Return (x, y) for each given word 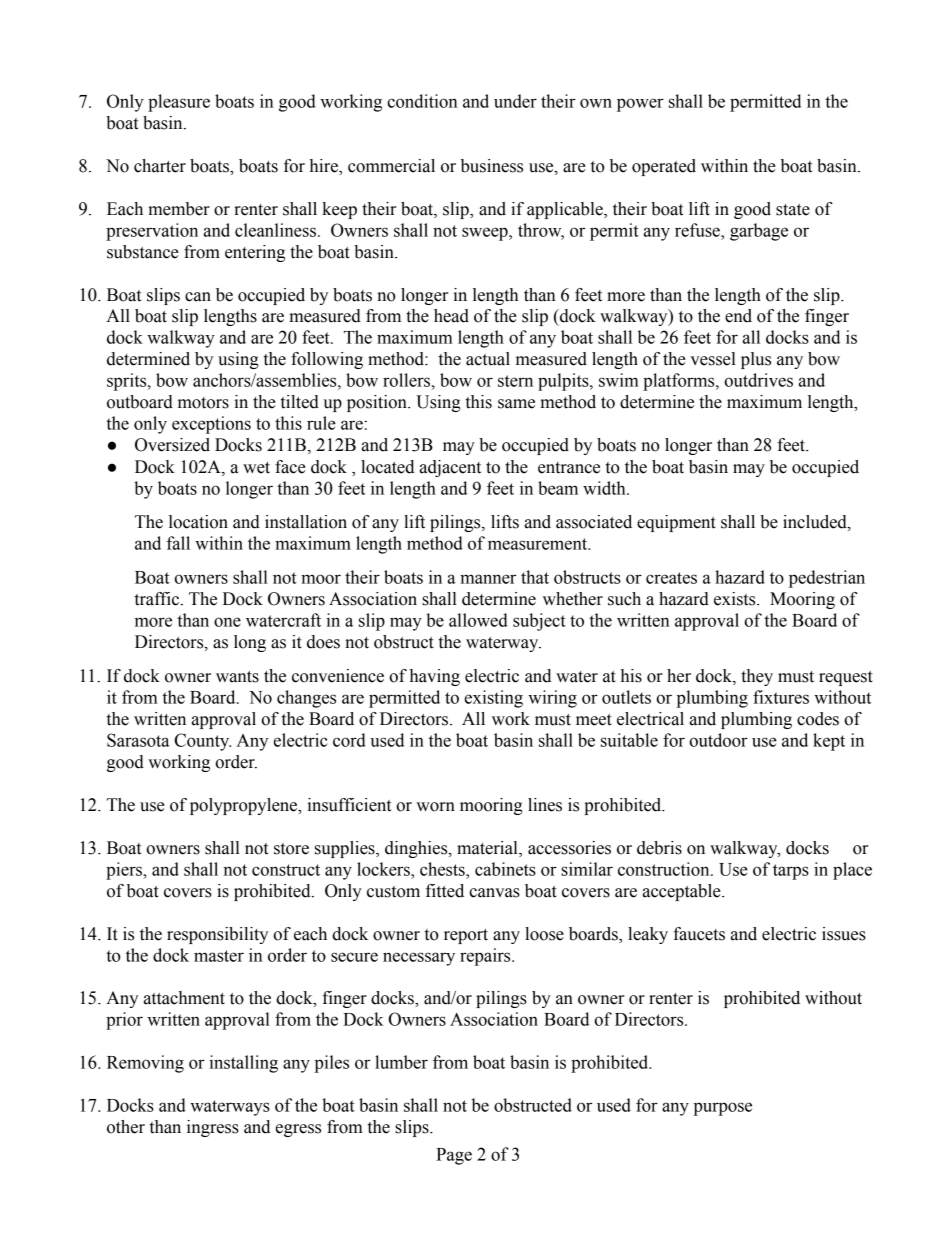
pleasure (179, 103)
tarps (791, 872)
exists (736, 599)
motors (203, 403)
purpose (723, 1109)
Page (454, 1156)
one (227, 622)
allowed (478, 620)
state (793, 210)
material (488, 849)
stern (515, 381)
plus (756, 360)
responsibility (217, 935)
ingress (213, 1128)
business (492, 166)
